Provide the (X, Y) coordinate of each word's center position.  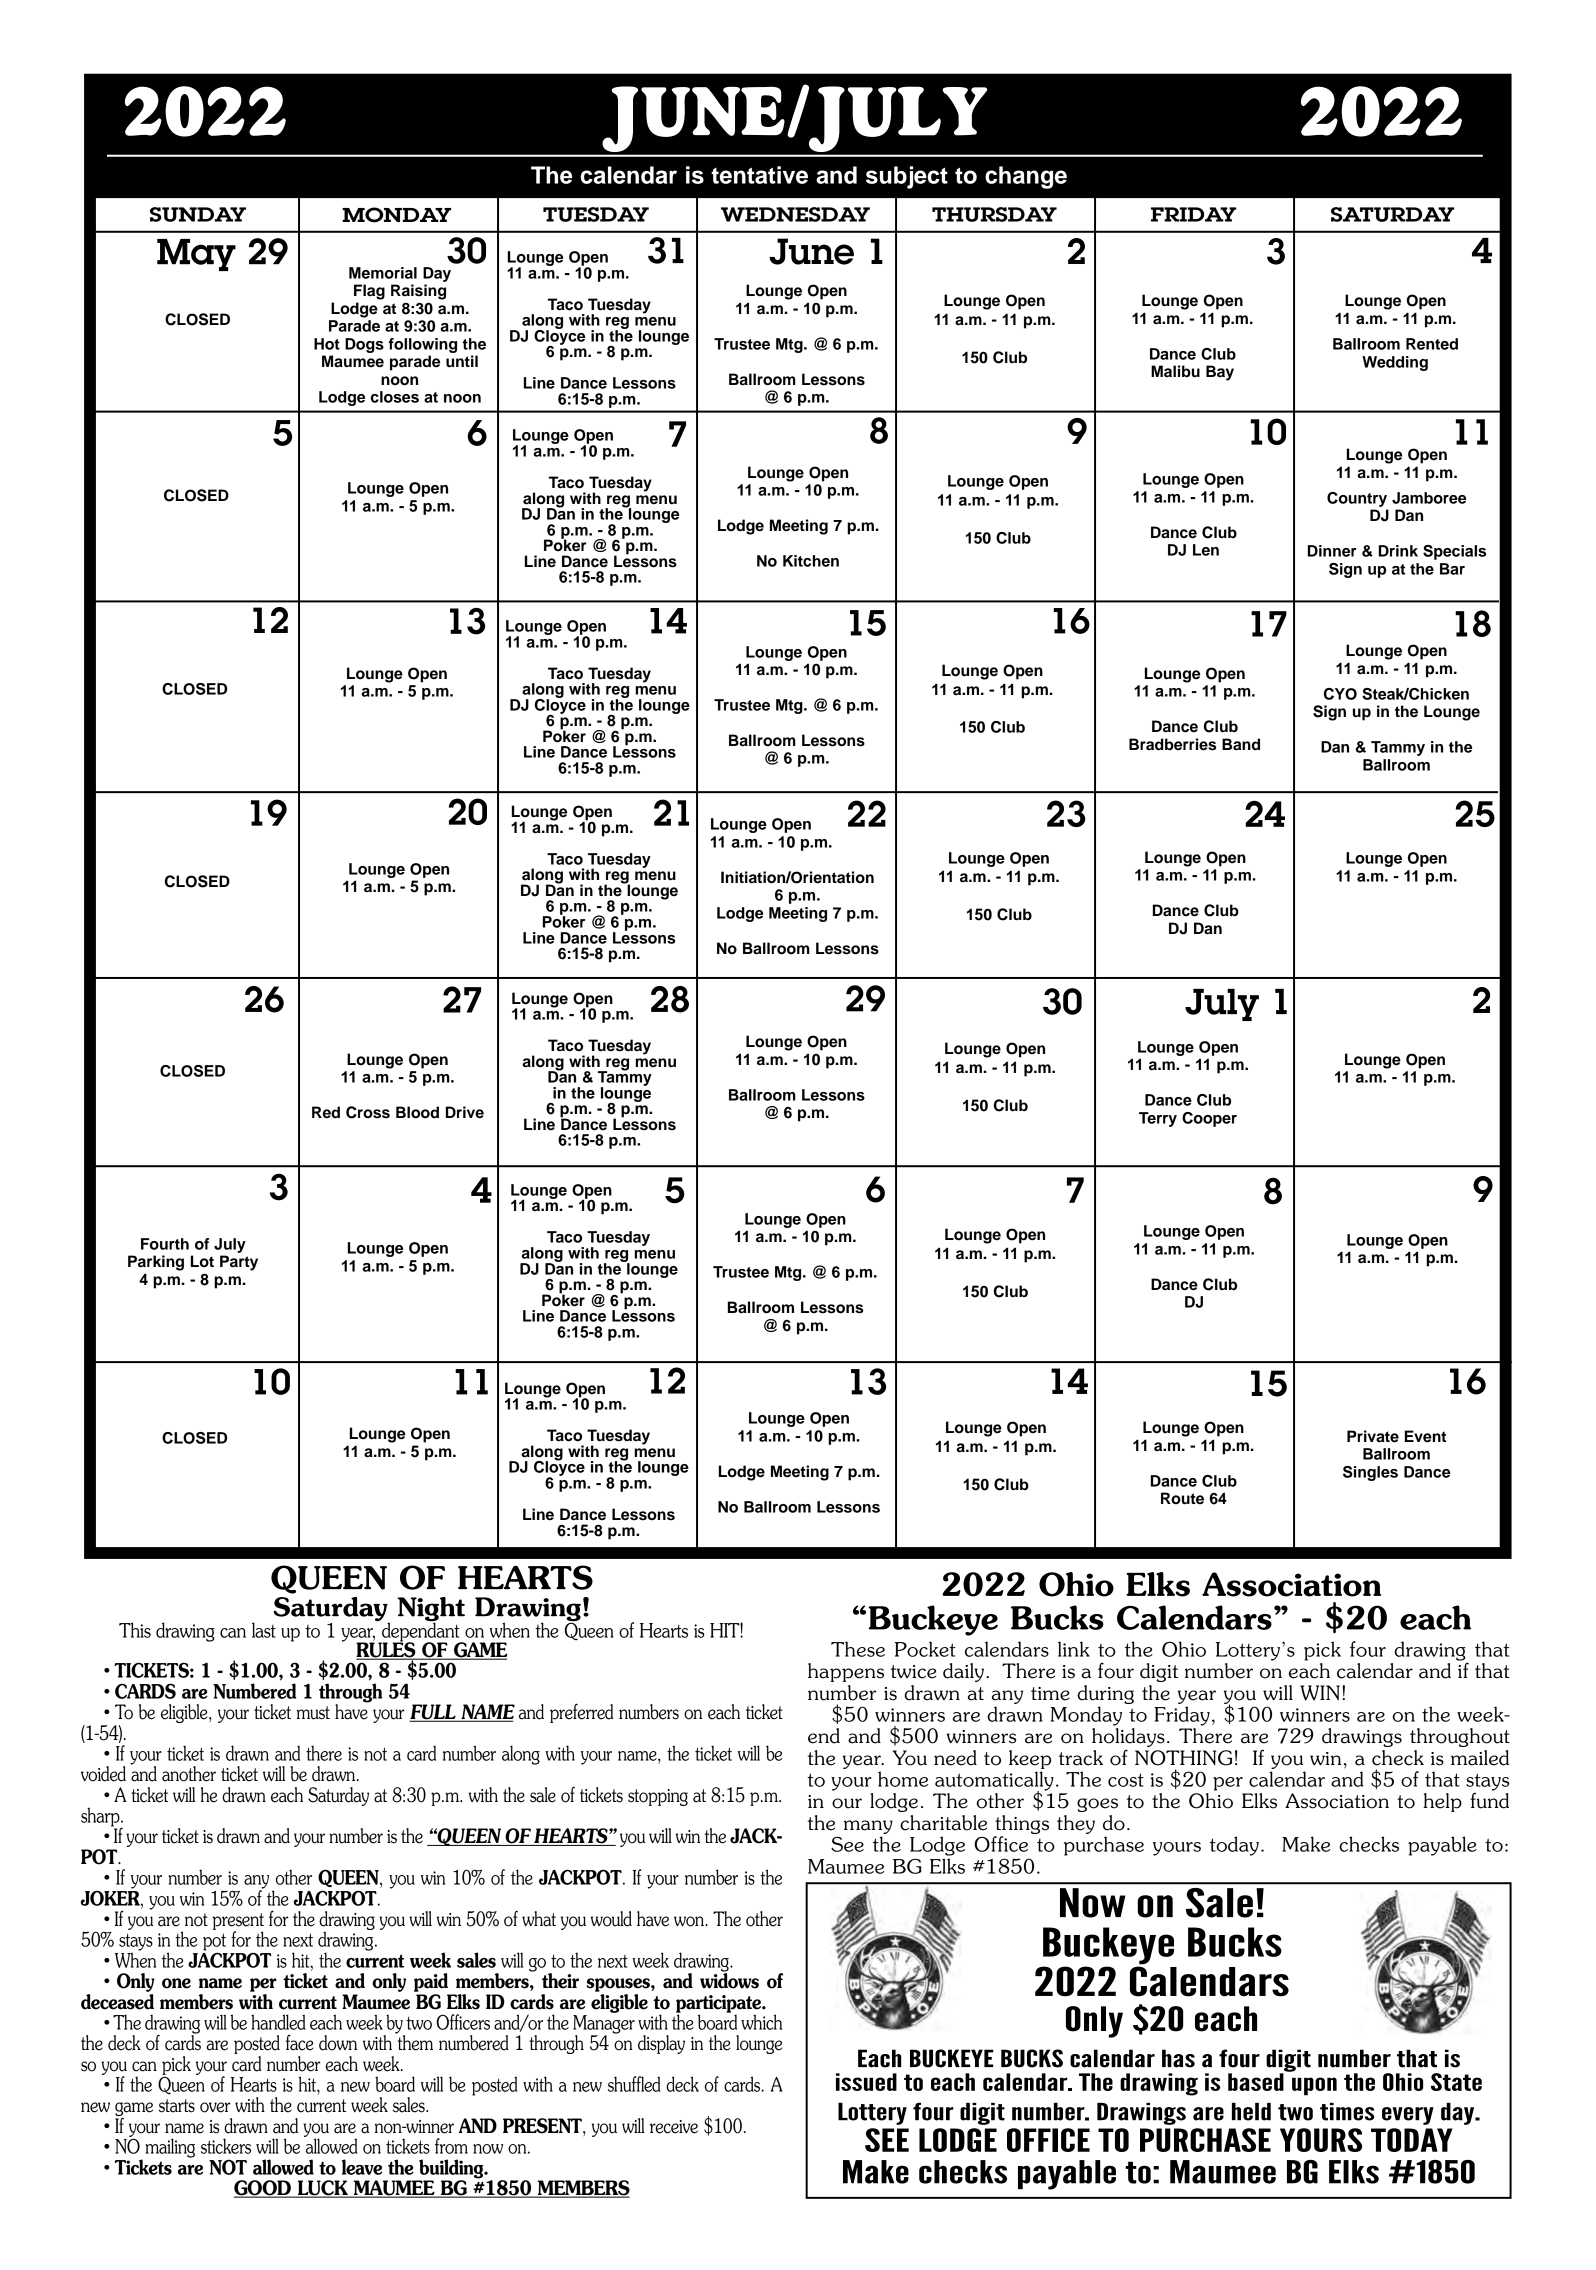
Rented (1432, 344)
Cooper (1209, 1119)
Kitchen (811, 561)
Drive (465, 1112)
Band (1241, 744)
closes (395, 397)
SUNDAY (198, 214)
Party (239, 1263)
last (264, 1630)
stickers (226, 2146)
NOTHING (1183, 1758)
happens (846, 1672)
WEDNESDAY (795, 214)
